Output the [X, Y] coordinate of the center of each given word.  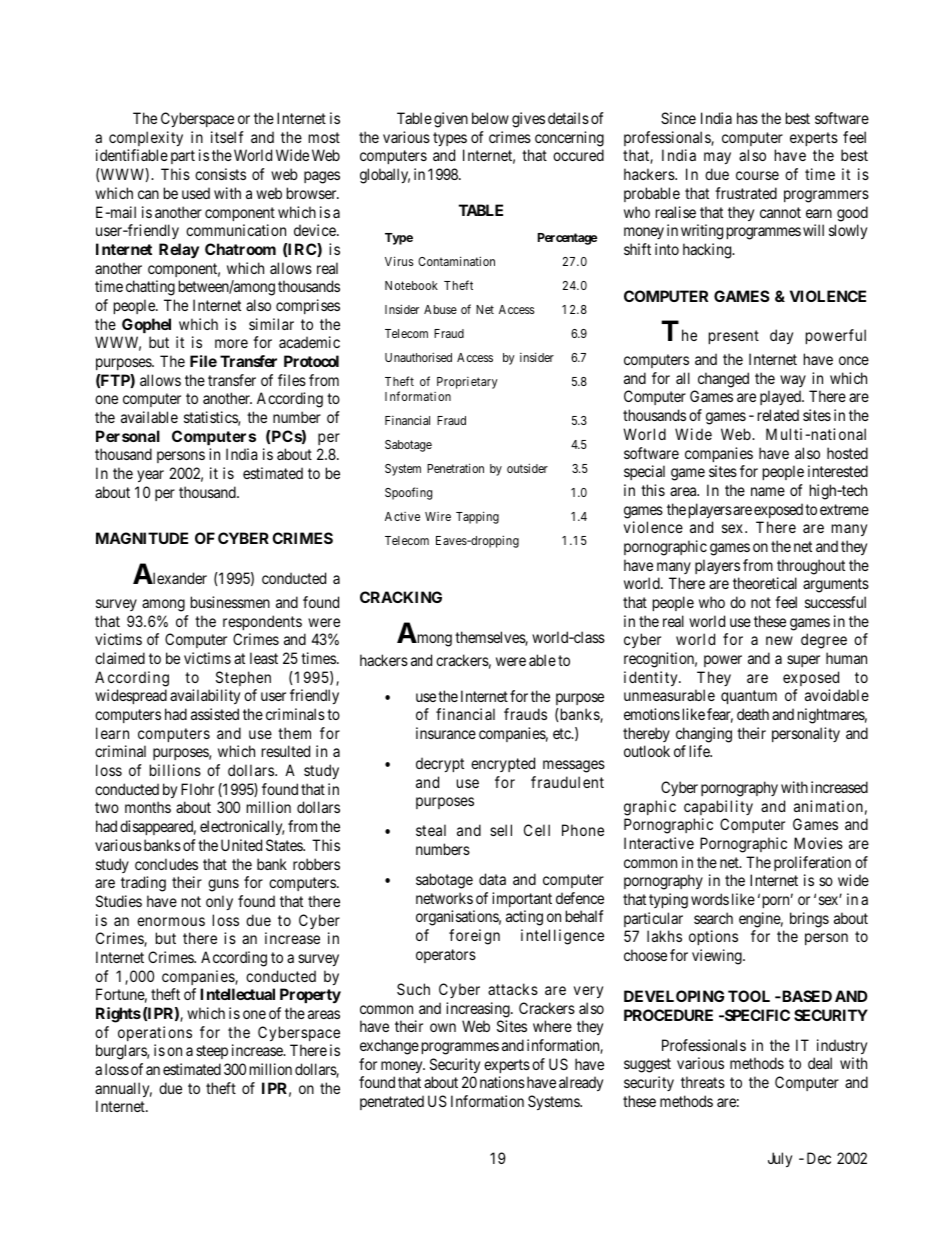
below [490, 118]
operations [155, 1033]
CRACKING [401, 597]
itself [227, 137]
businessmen [230, 602]
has [747, 118]
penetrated [392, 1102]
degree [824, 641]
